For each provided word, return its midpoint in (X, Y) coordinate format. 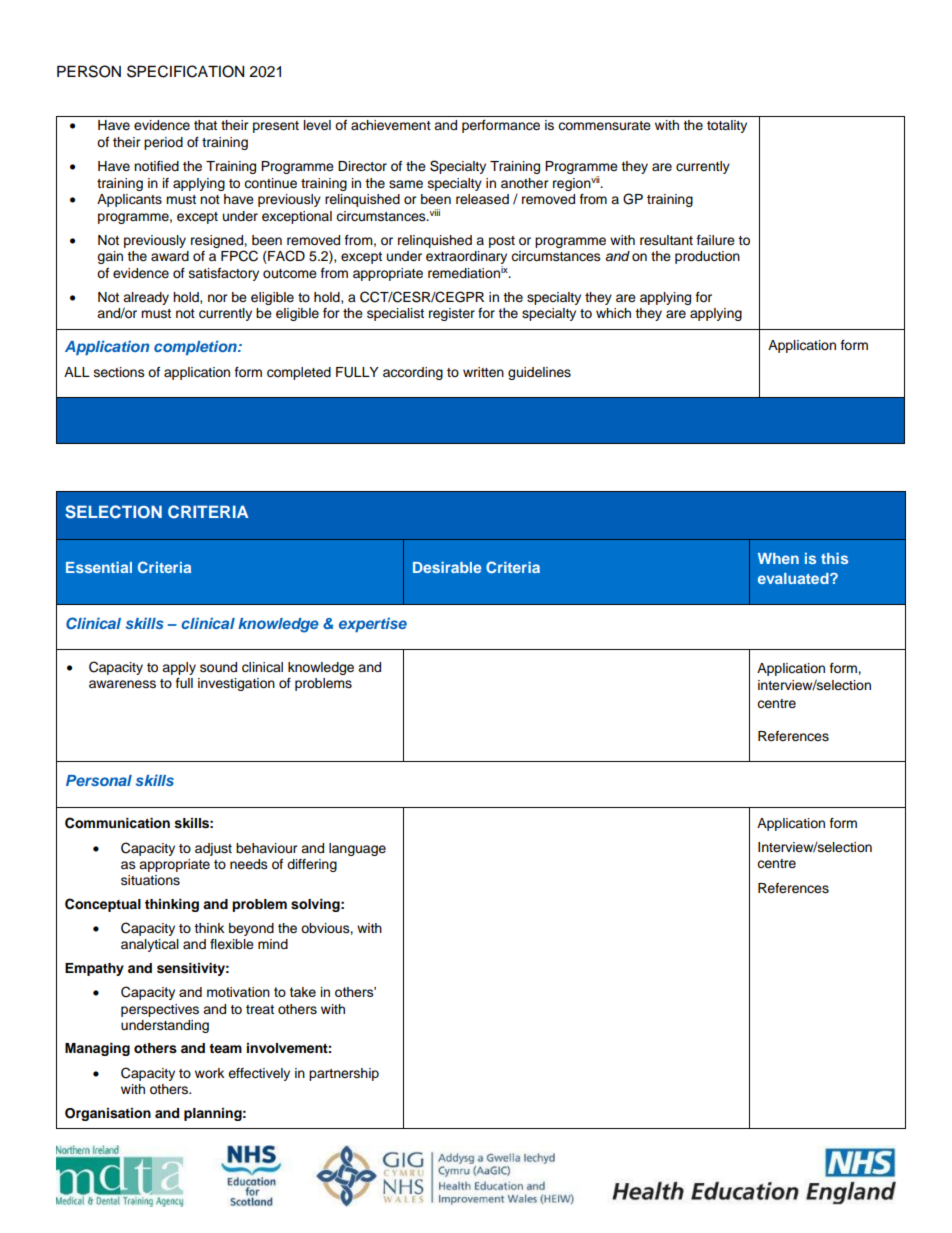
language (357, 849)
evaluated (794, 578)
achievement (391, 125)
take (303, 992)
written (483, 372)
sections (119, 372)
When (778, 558)
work (209, 1073)
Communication (117, 823)
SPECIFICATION (185, 71)
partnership (344, 1074)
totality (727, 126)
